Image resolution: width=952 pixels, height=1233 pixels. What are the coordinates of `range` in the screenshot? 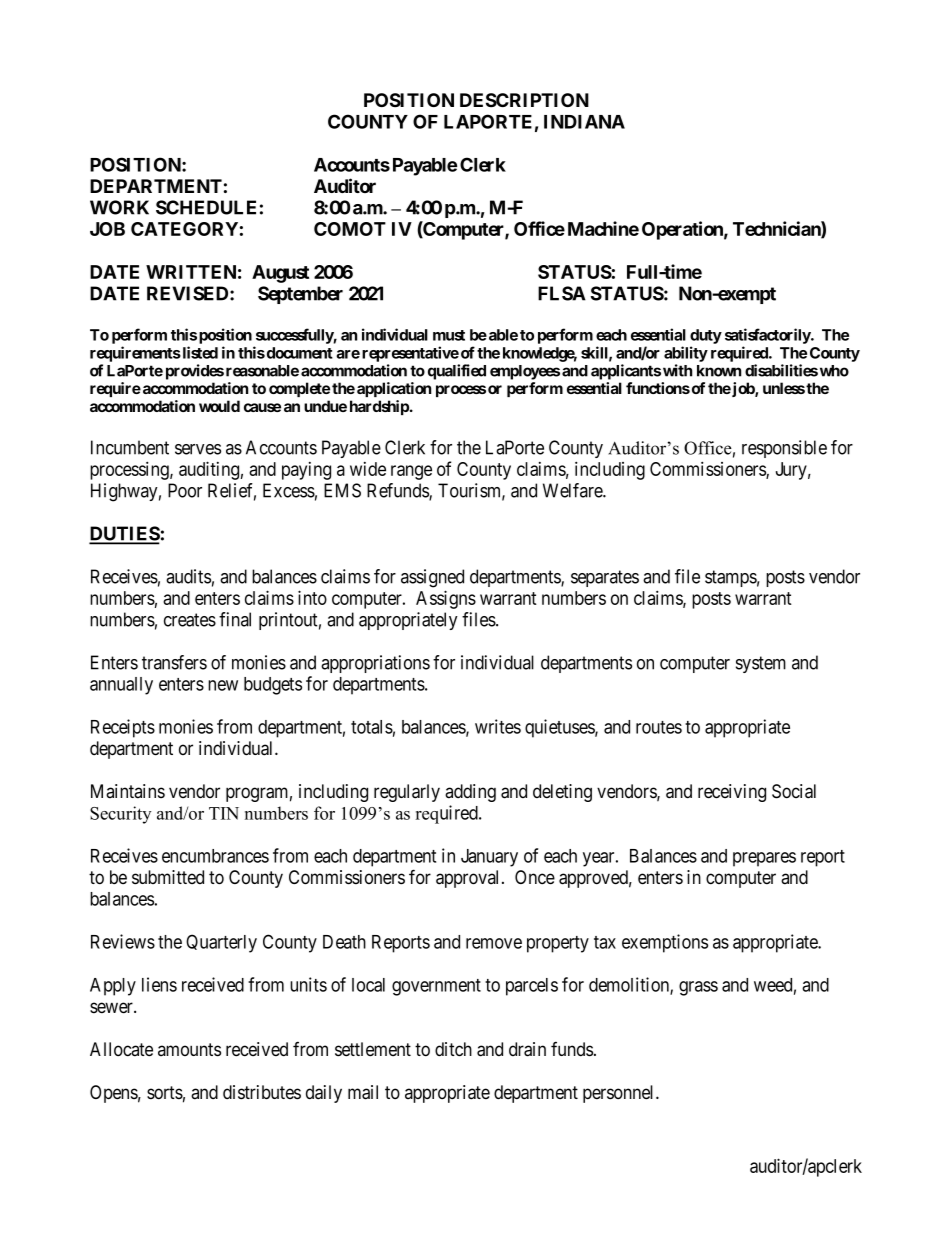 It's located at (411, 472).
